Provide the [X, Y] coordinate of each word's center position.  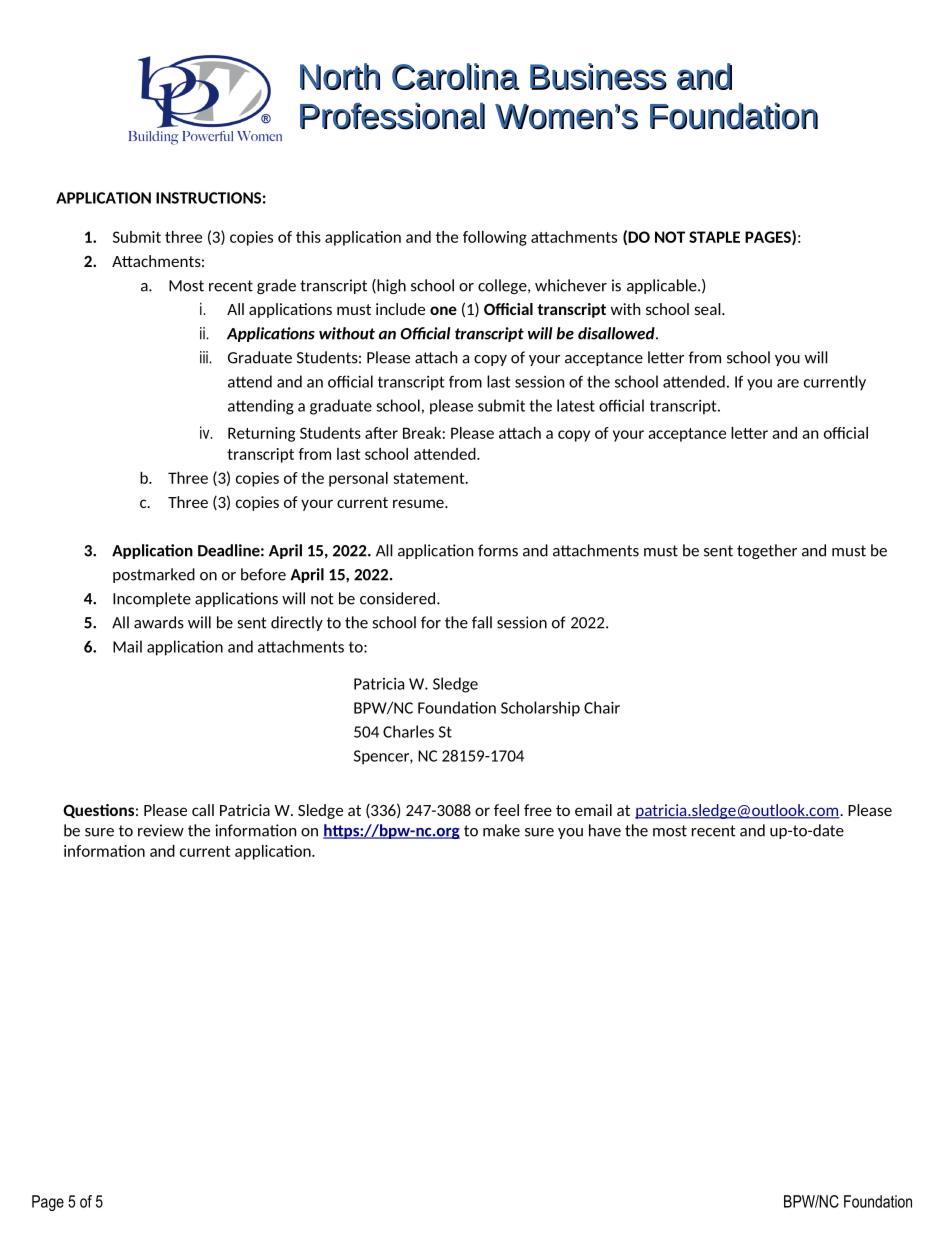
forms [498, 550]
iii [205, 357]
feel [506, 810]
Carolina [456, 76]
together [767, 551]
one [443, 310]
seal [709, 309]
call [203, 810]
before [263, 574]
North [340, 76]
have [605, 830]
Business [598, 76]
